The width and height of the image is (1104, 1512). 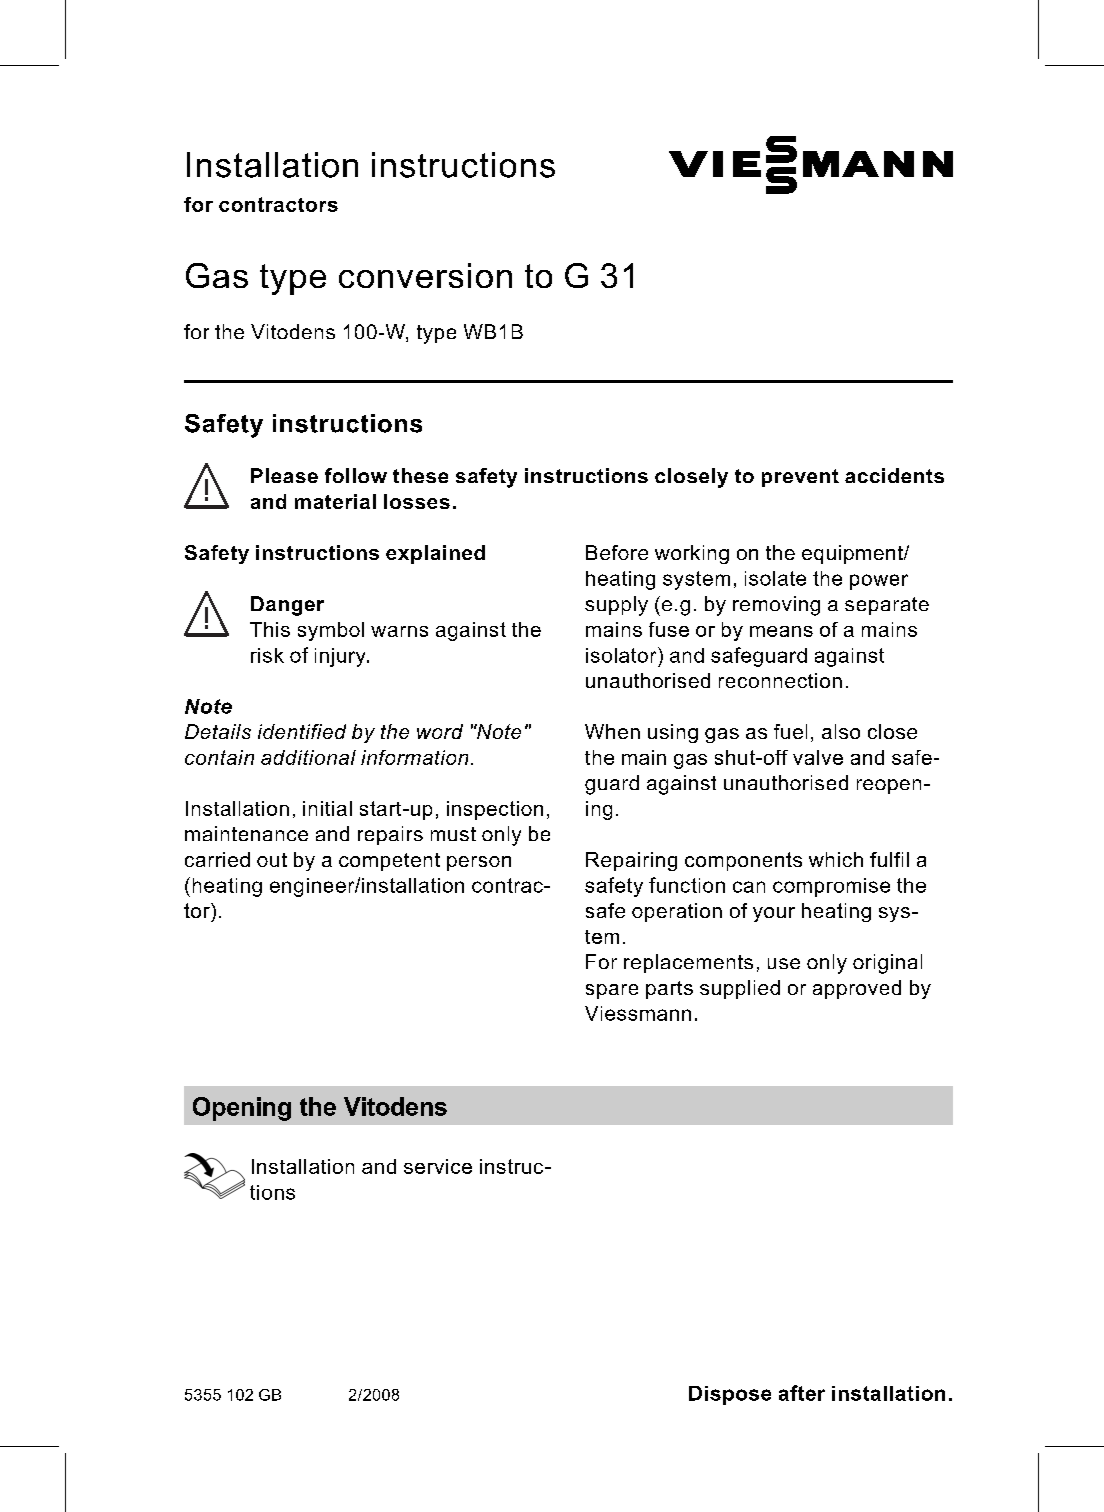 I want to click on Dispose, so click(x=730, y=1395).
